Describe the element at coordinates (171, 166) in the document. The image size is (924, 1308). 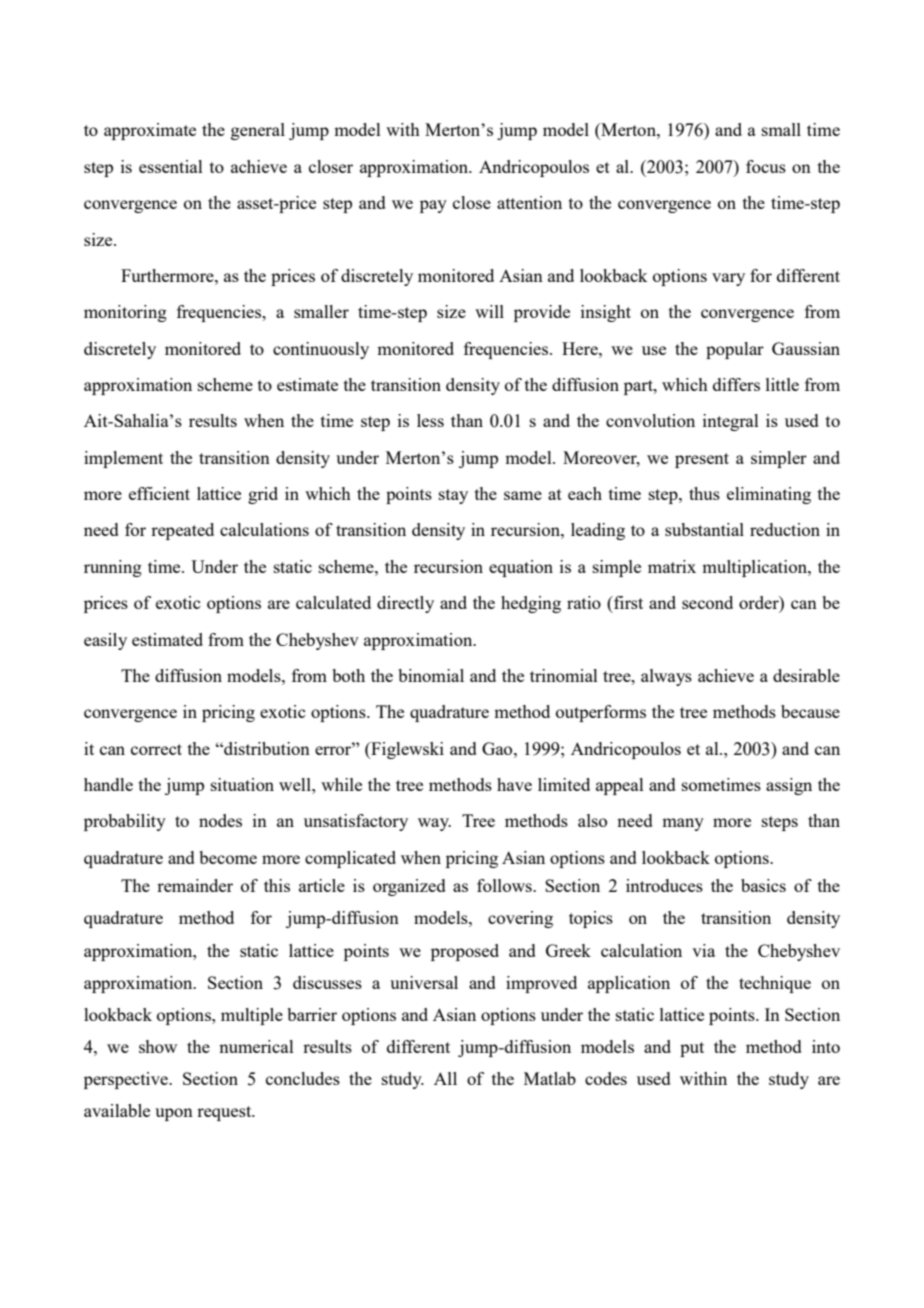
I see `essential` at that location.
